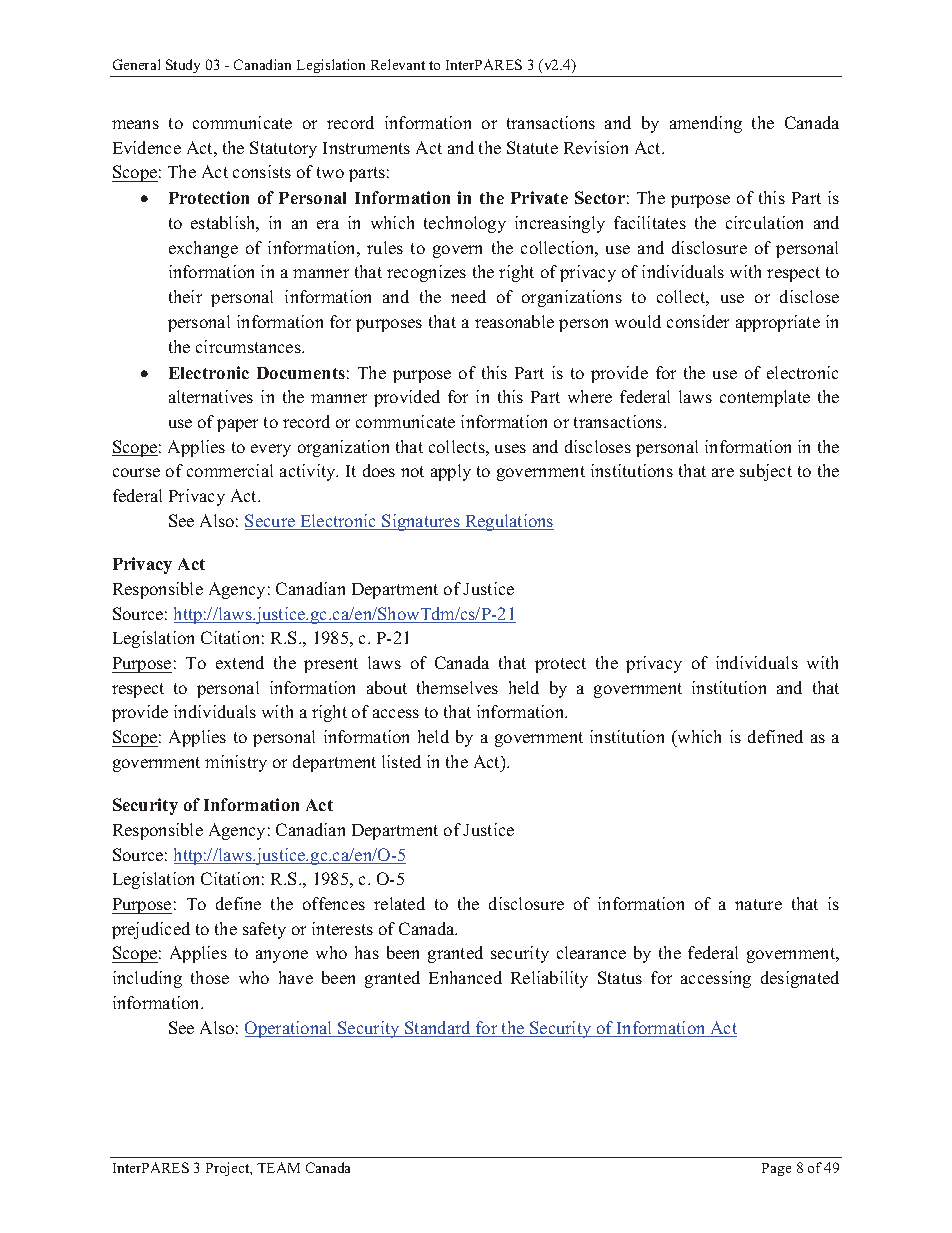  I want to click on extend, so click(240, 662).
